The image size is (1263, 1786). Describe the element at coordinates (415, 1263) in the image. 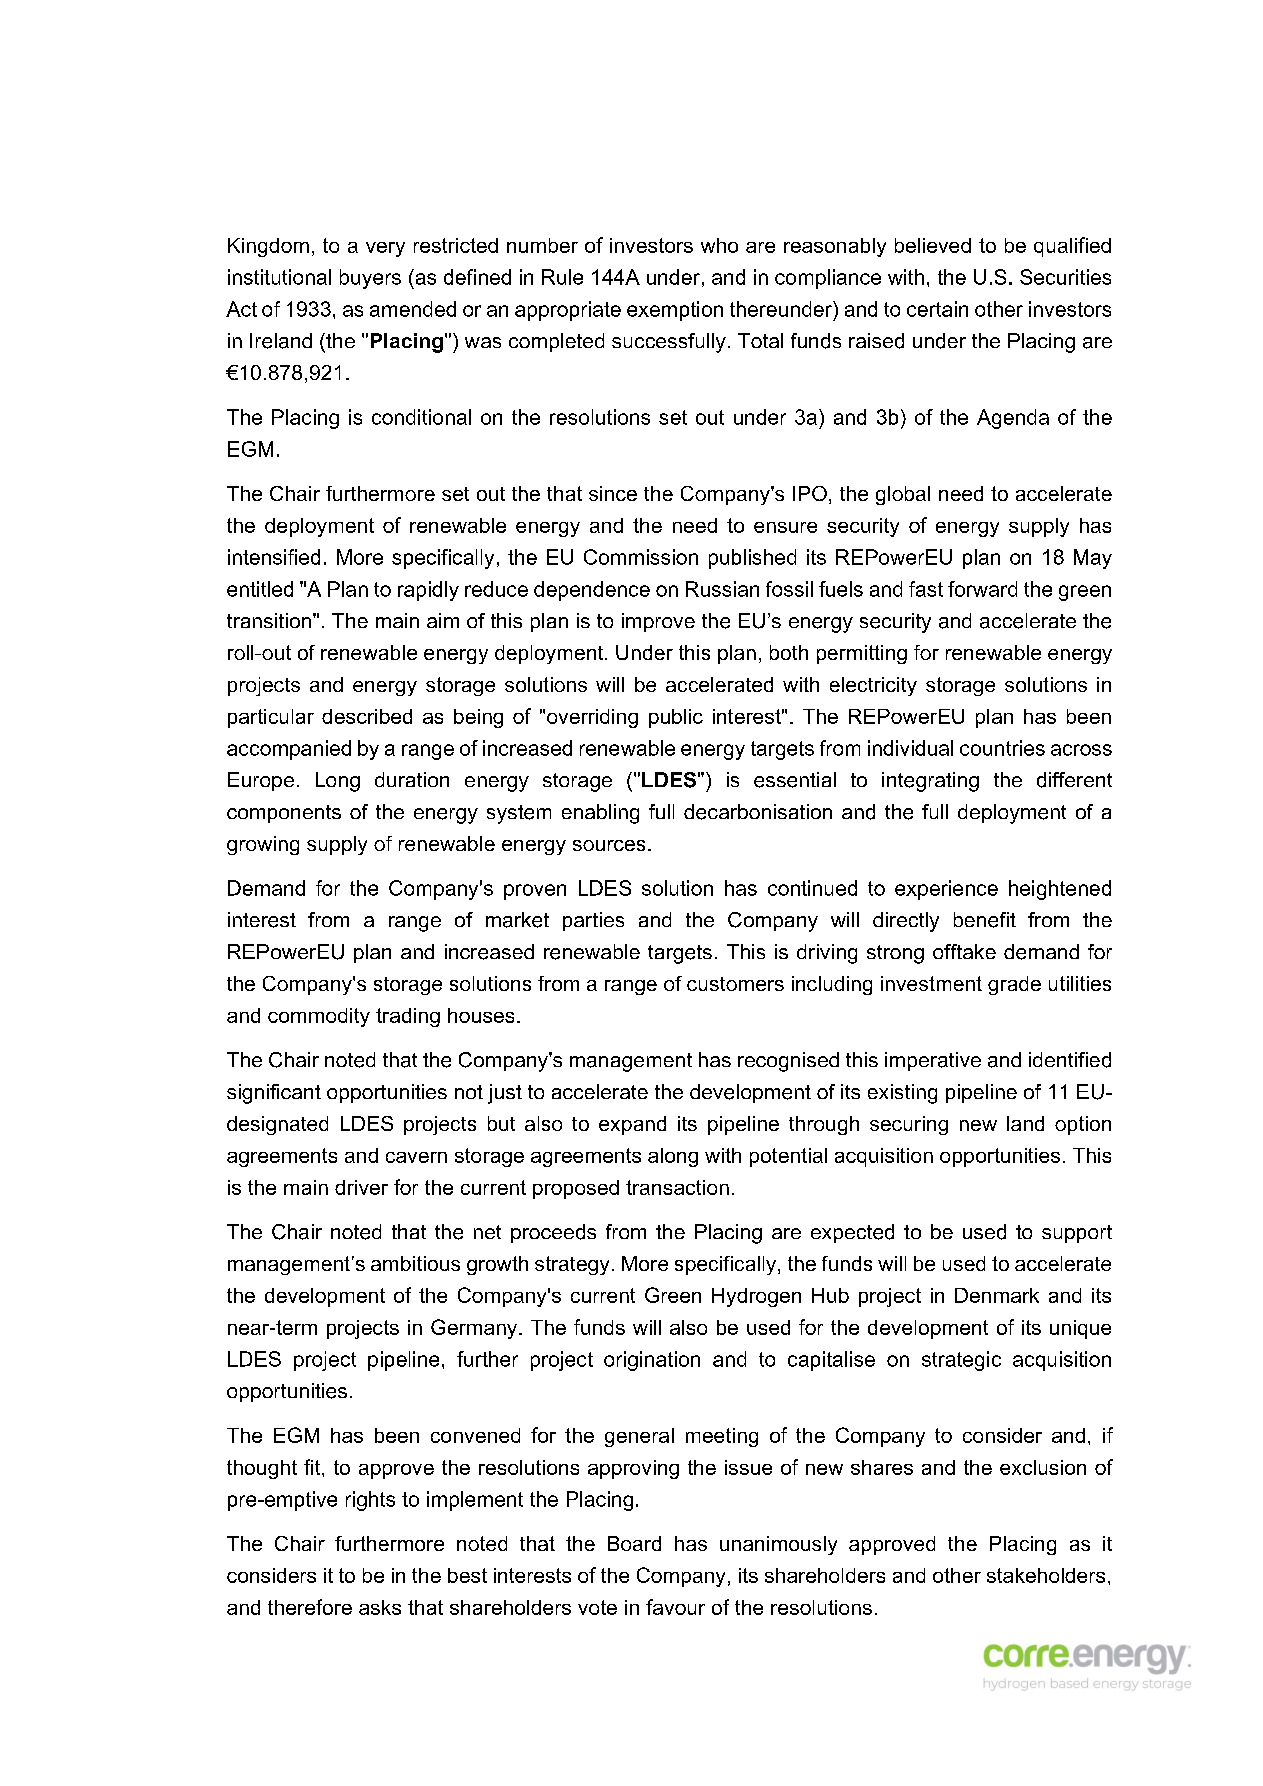

I see `ambitious` at that location.
